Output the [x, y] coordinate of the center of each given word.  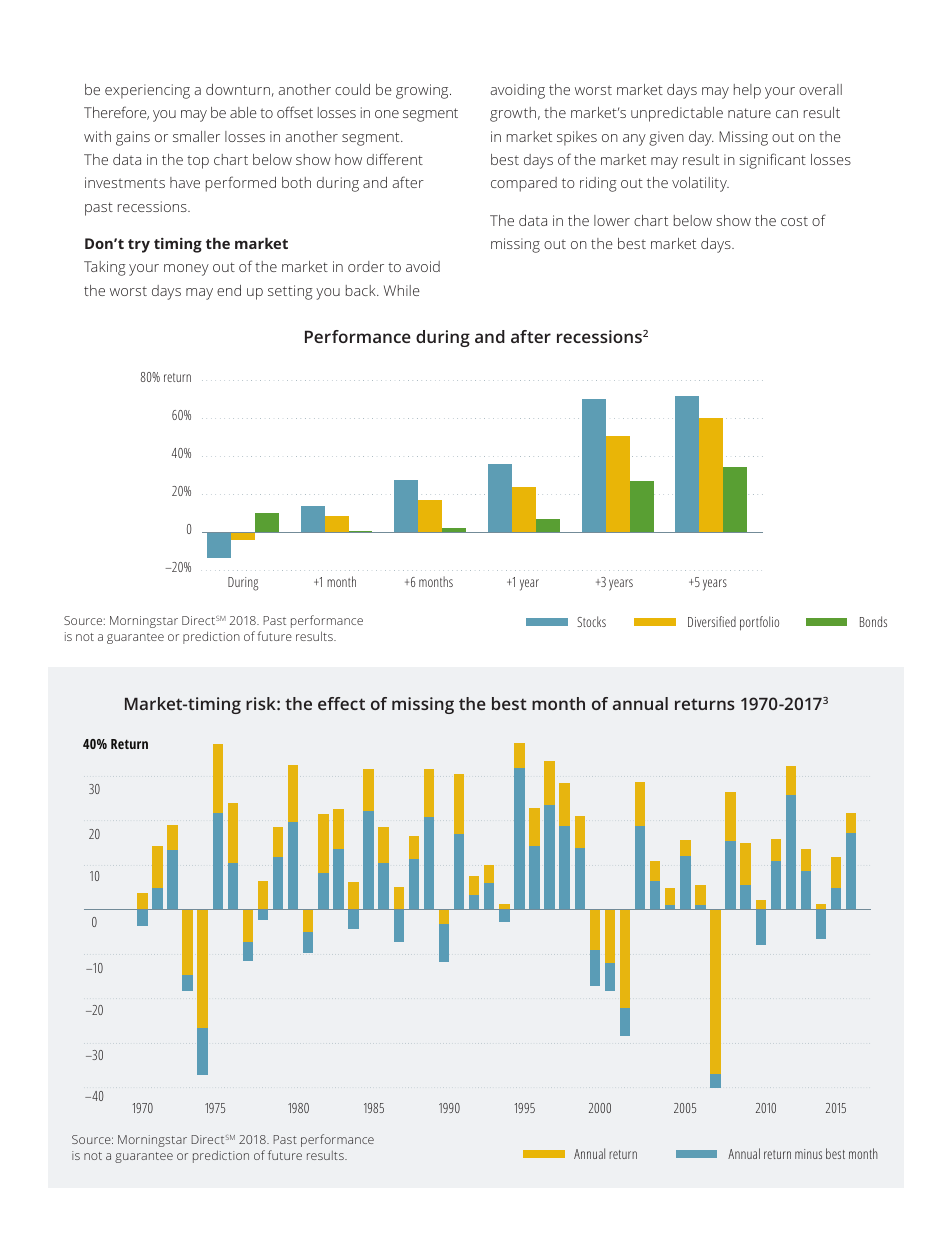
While [402, 290]
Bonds [873, 621]
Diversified [712, 621]
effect [341, 703]
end [229, 290]
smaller [196, 136]
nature [749, 113]
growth [514, 114]
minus [808, 1154]
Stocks [591, 621]
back [362, 290]
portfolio [759, 623]
